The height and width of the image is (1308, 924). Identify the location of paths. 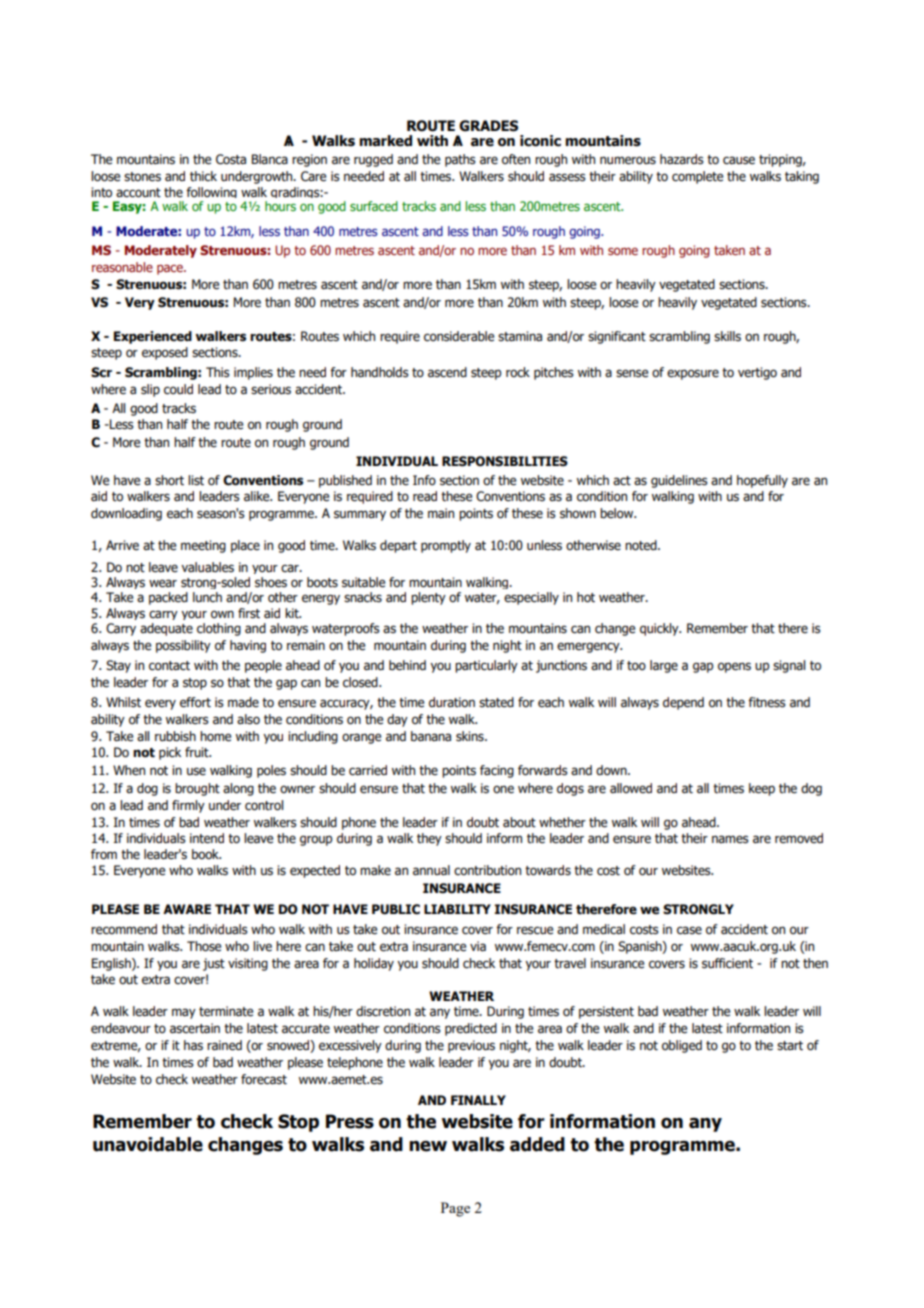
(460, 160).
